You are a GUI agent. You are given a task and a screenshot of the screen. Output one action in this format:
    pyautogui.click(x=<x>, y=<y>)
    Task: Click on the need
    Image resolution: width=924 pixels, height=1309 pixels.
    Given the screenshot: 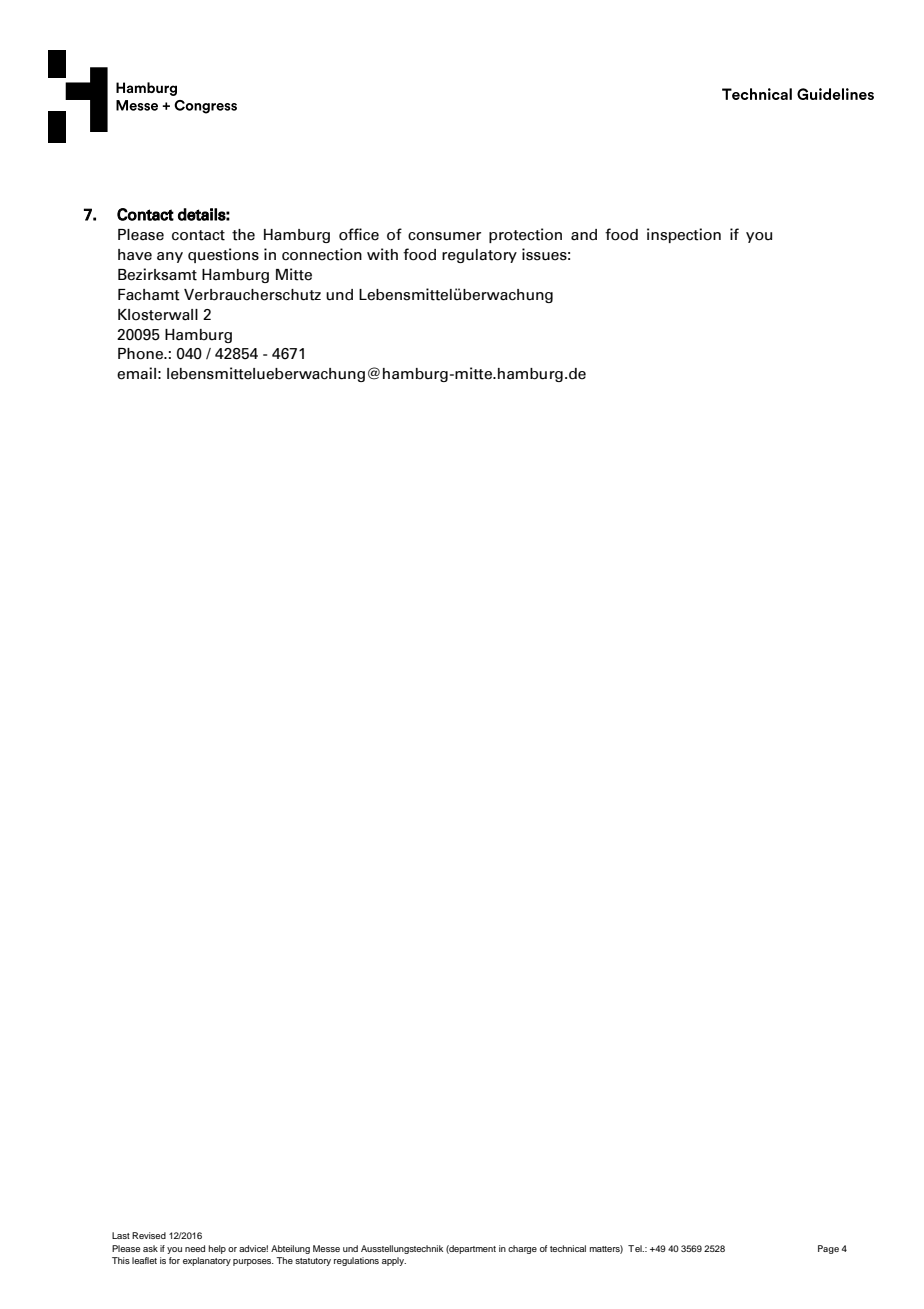 What is the action you would take?
    pyautogui.click(x=195, y=1248)
